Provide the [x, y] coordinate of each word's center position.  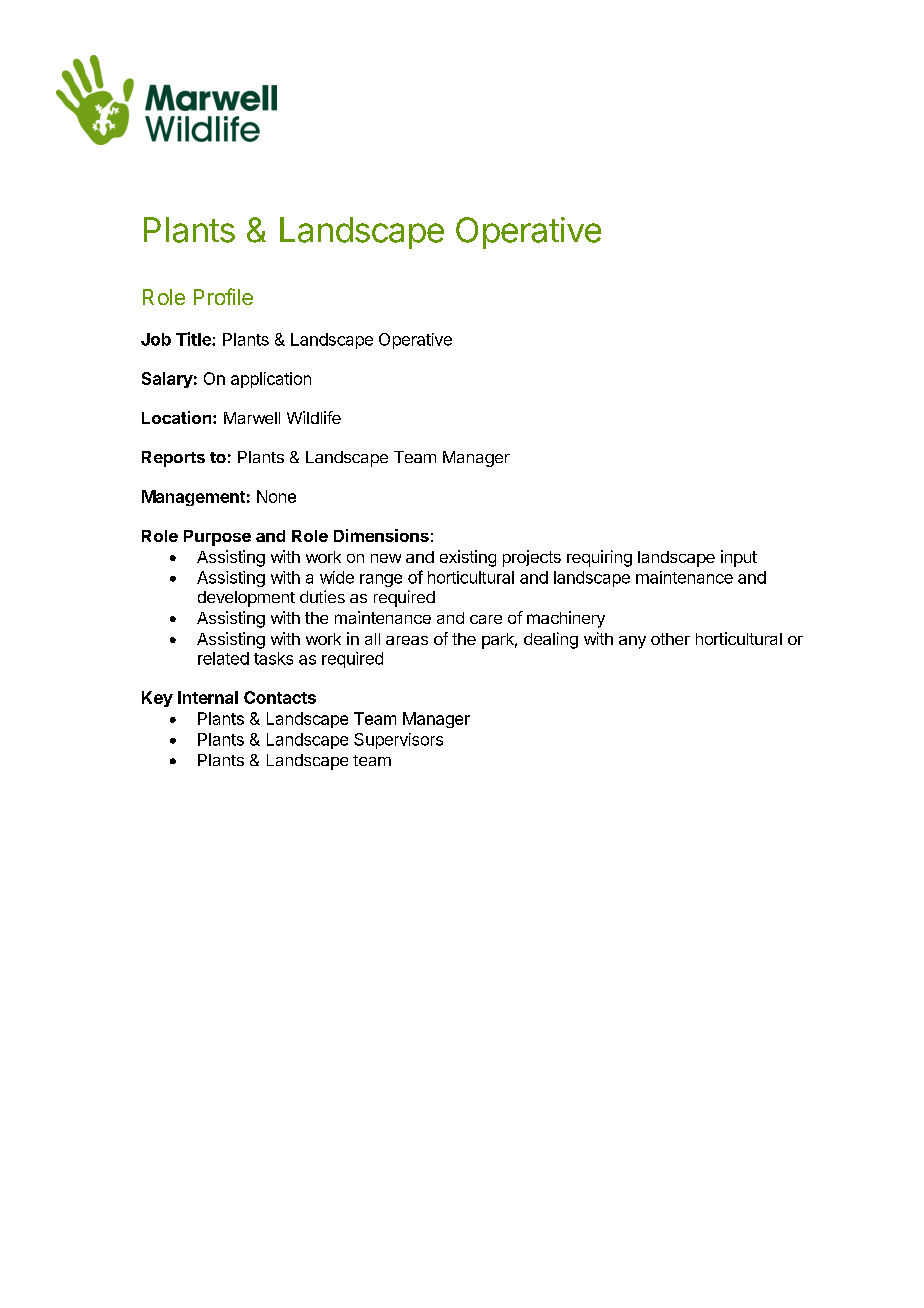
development [246, 599]
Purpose [217, 538]
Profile [223, 296]
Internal [208, 697]
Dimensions [381, 535]
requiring [599, 558]
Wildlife [314, 417]
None [276, 496]
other [670, 639]
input [739, 558]
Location [178, 417]
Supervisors [398, 741]
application [271, 380]
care [486, 619]
